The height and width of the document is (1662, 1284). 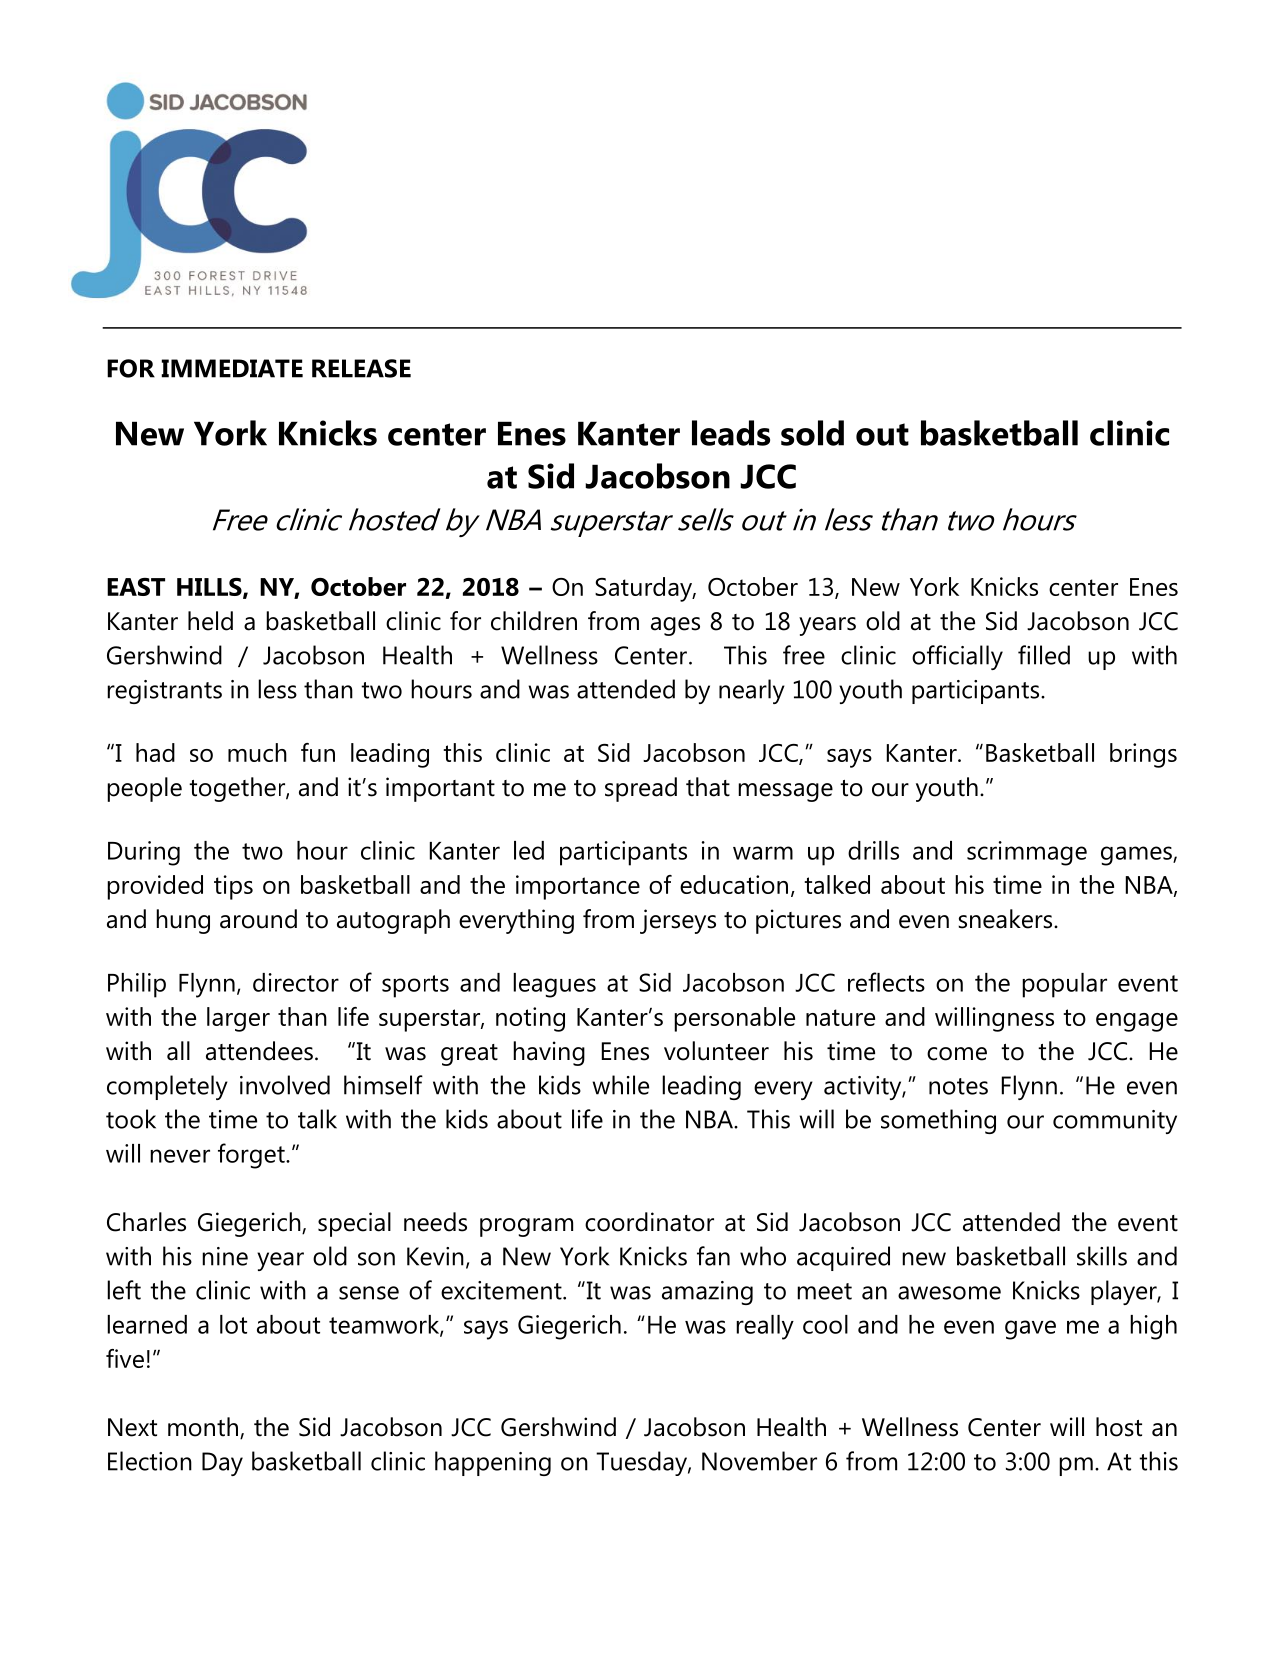 What do you see at coordinates (958, 1086) in the document?
I see `notes` at bounding box center [958, 1086].
